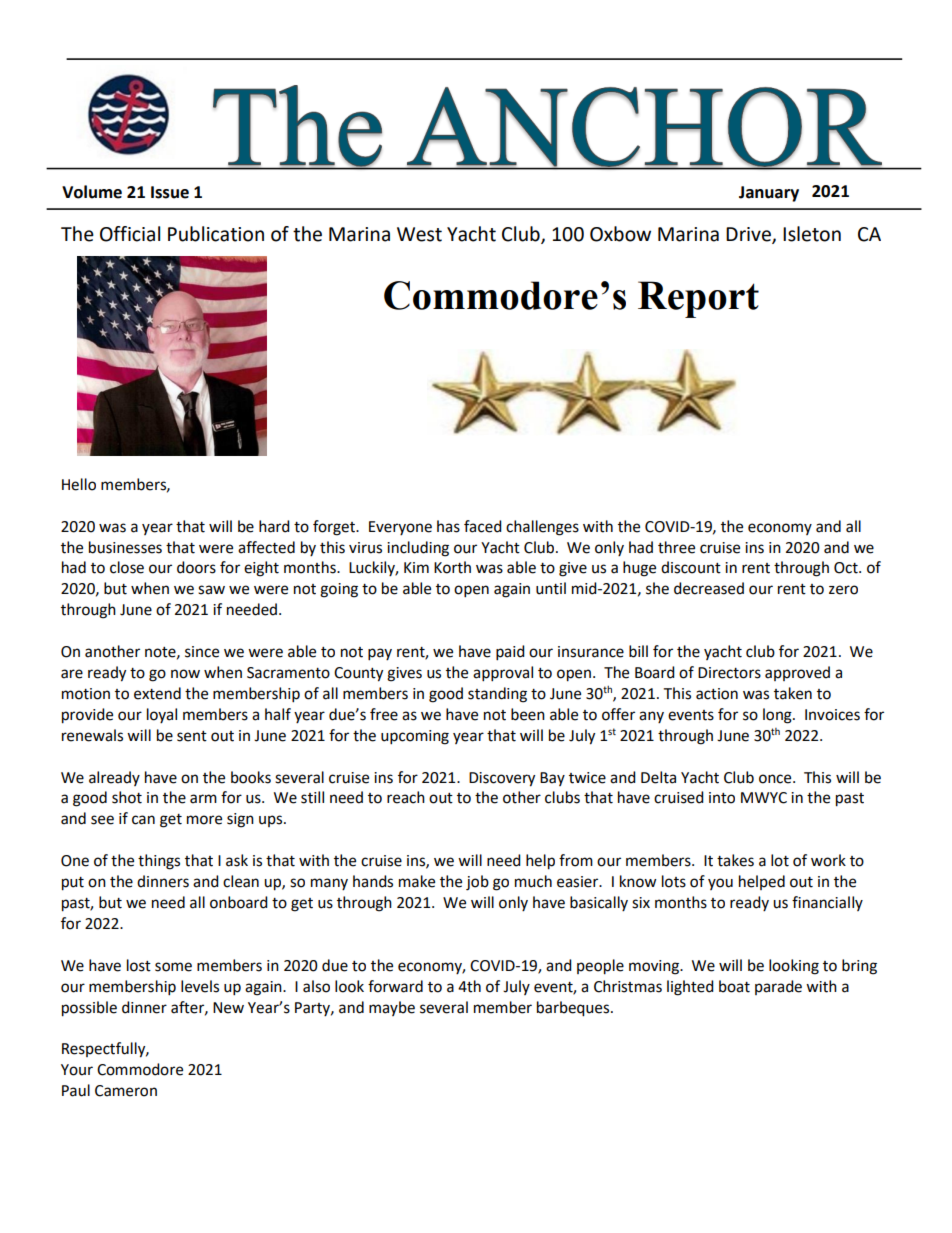 This document has width=952, height=1233. Describe the element at coordinates (130, 234) in the document. I see `Official` at that location.
